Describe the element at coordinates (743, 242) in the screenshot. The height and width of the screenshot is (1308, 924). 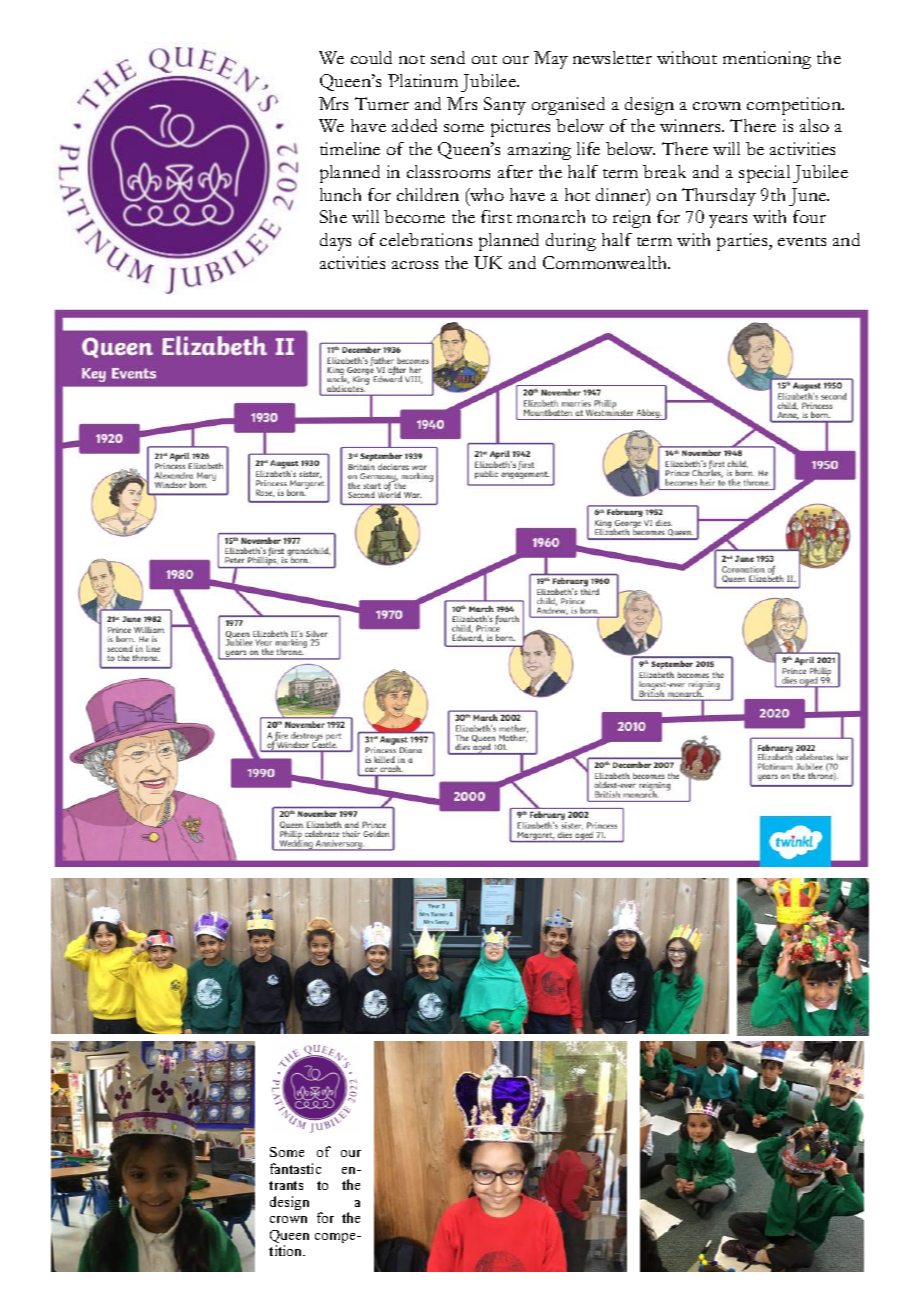
I see `parties` at that location.
